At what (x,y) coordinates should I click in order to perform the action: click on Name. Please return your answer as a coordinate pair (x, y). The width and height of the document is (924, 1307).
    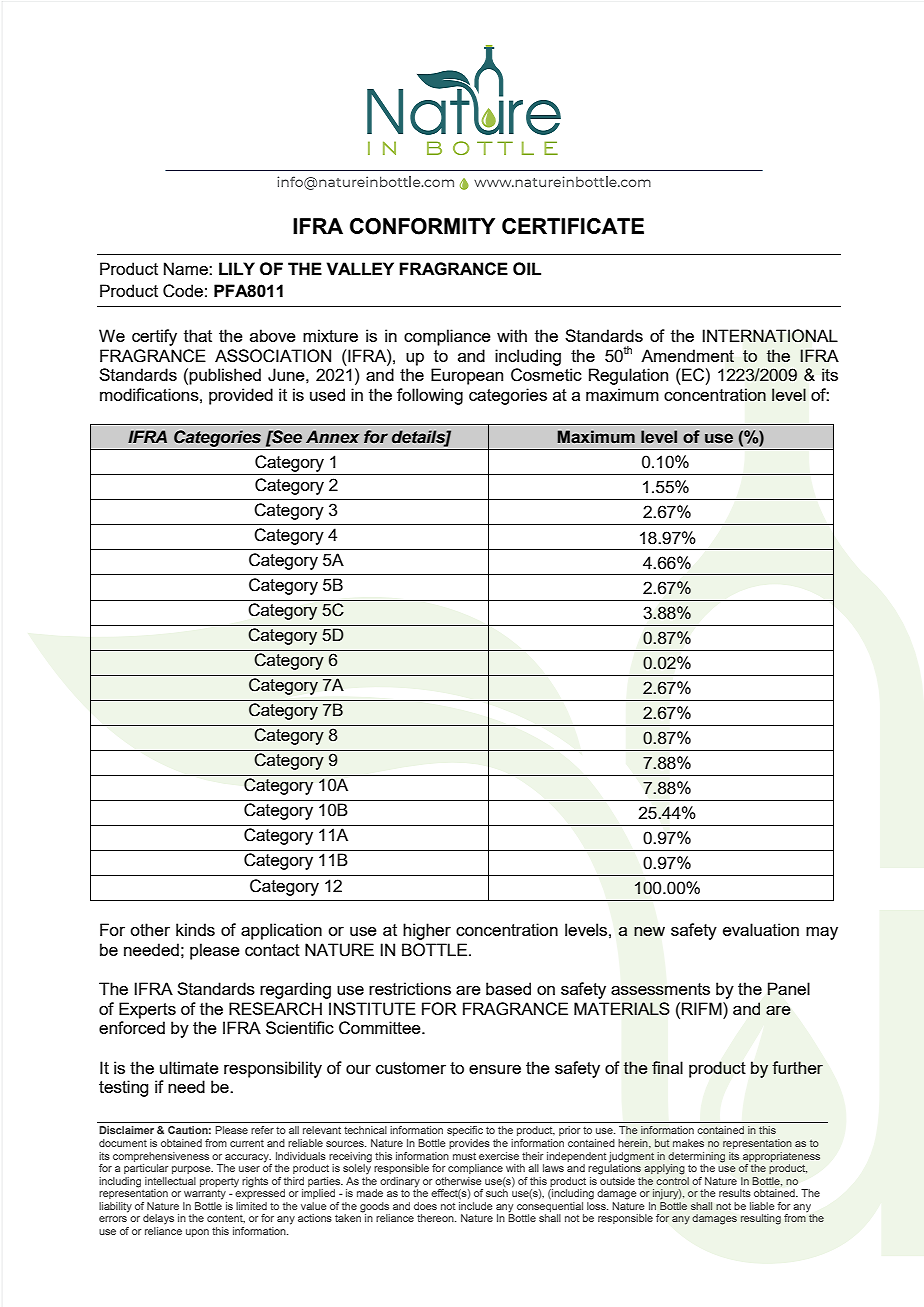
    Looking at the image, I should click on (187, 268).
